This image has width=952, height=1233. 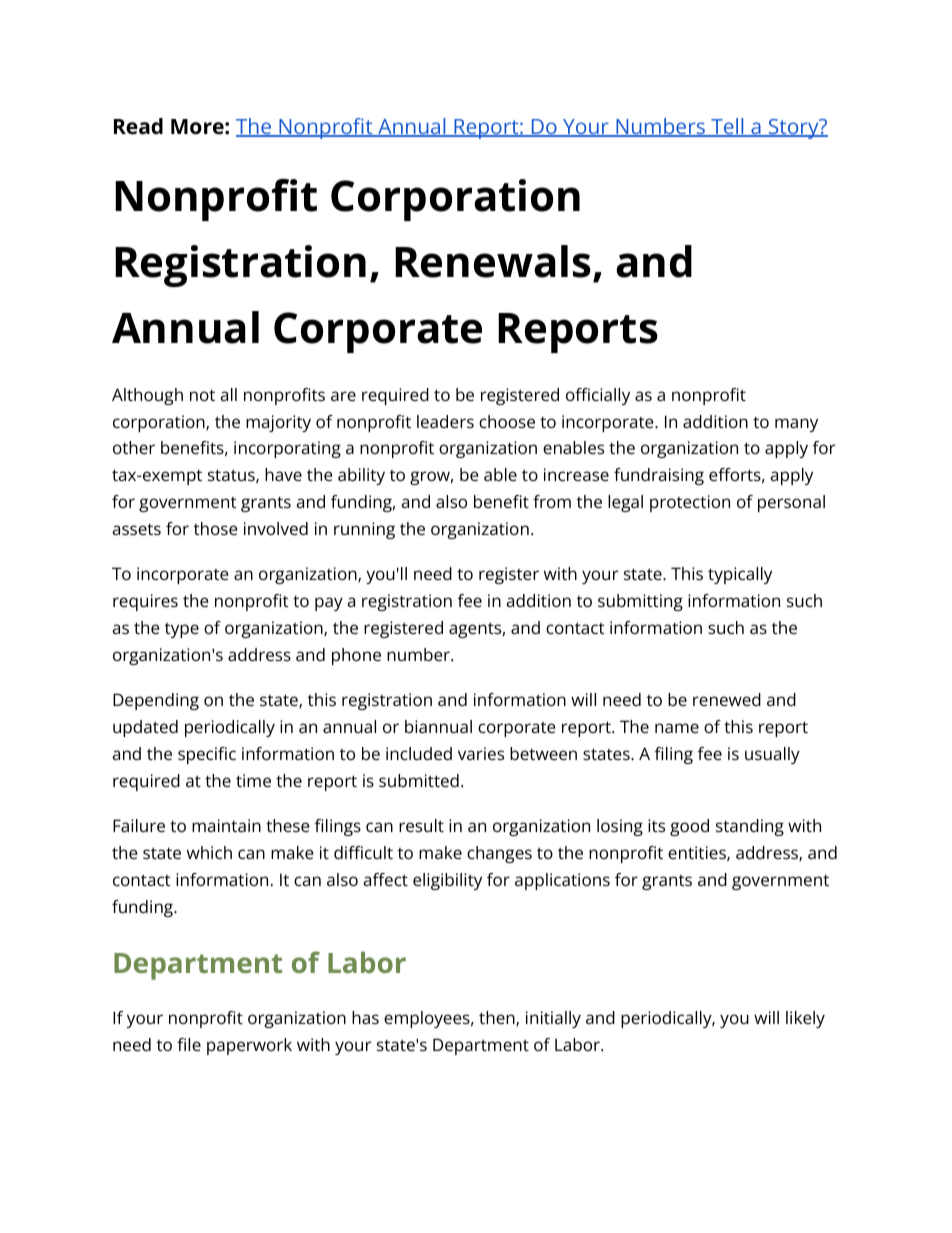 What do you see at coordinates (493, 261) in the image?
I see `Renewals` at bounding box center [493, 261].
